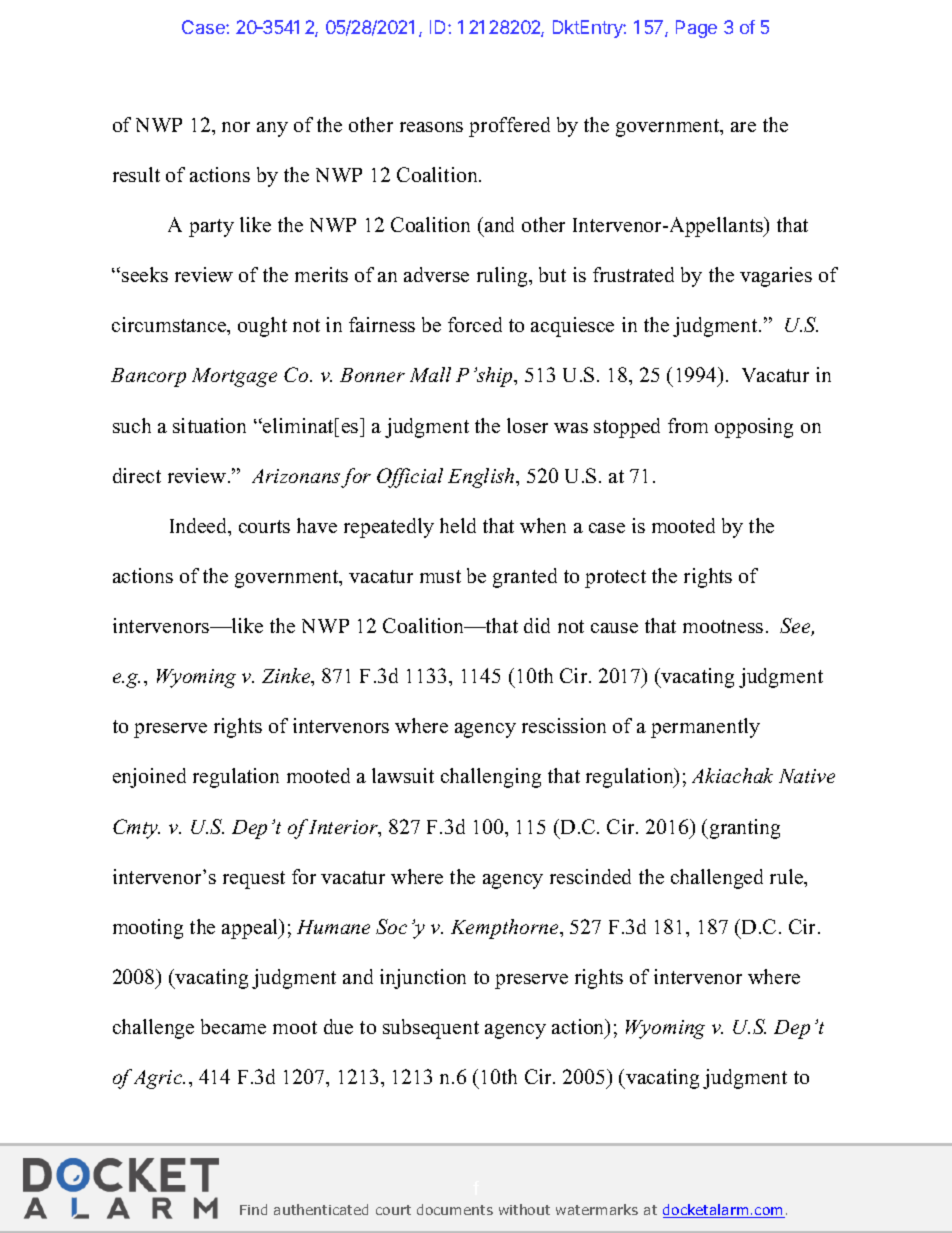 This page has height=1233, width=952. Describe the element at coordinates (253, 1209) in the page. I see `Find` at that location.
